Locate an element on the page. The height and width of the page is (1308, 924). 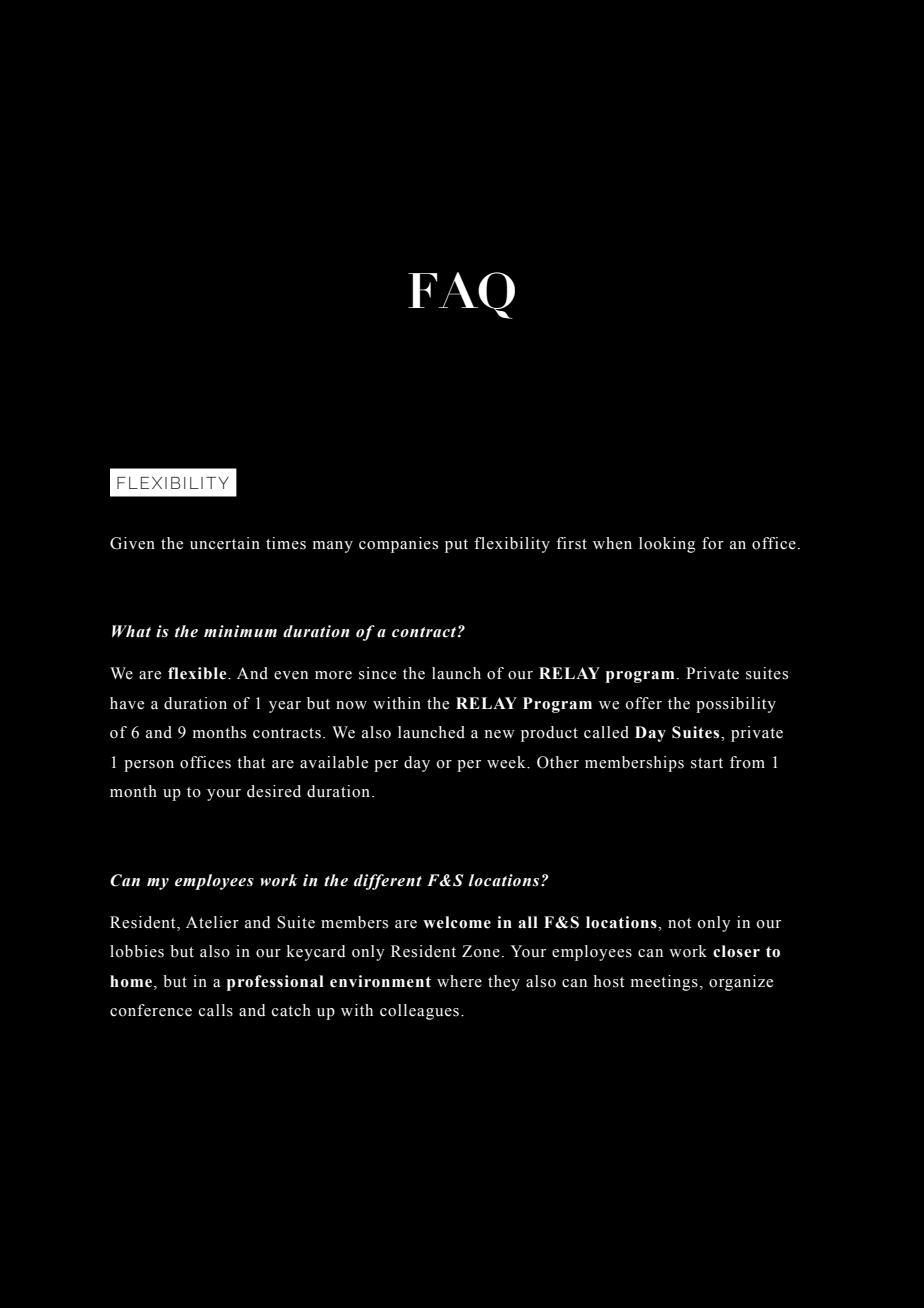
flexible is located at coordinates (198, 673).
